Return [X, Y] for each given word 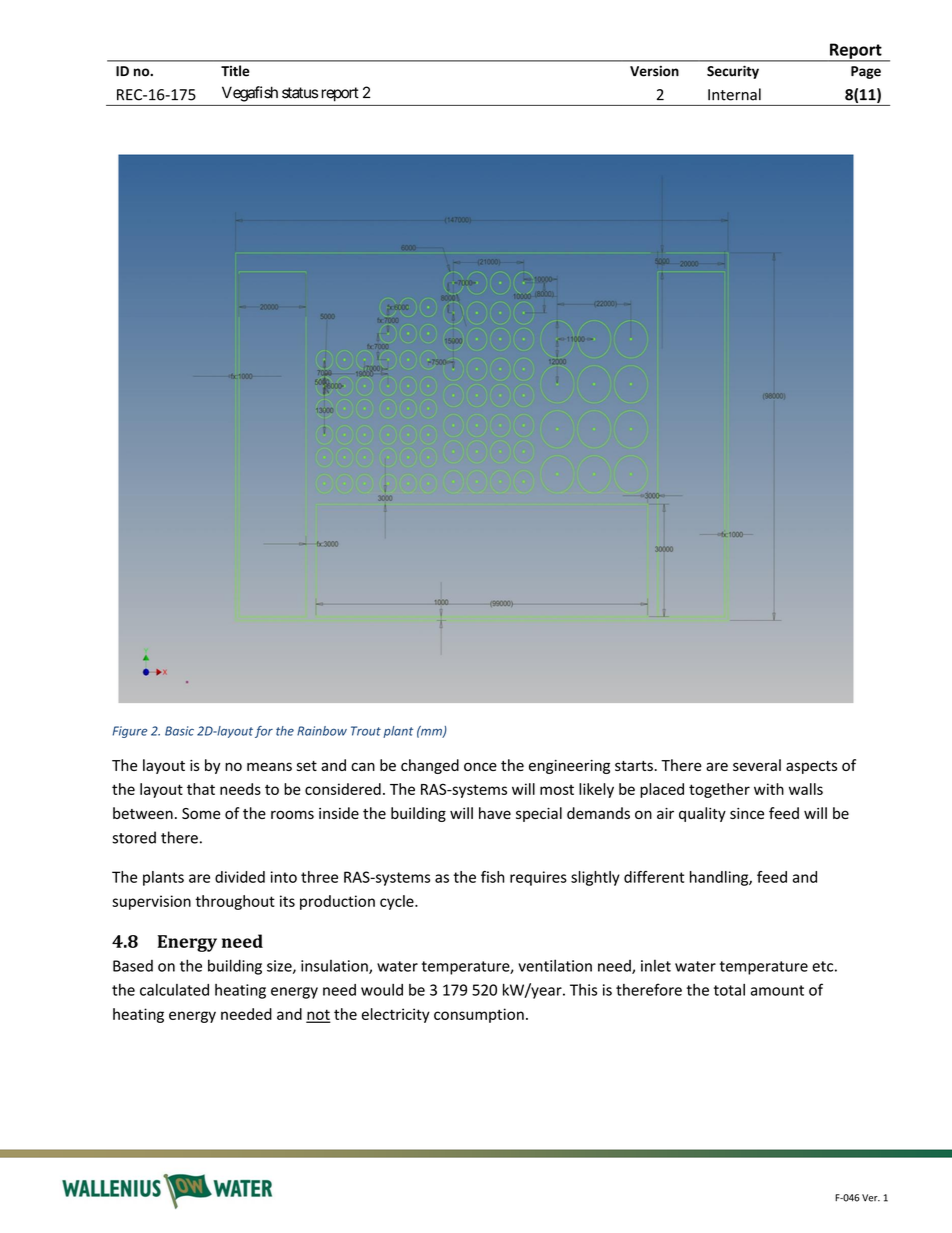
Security [733, 72]
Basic [179, 731]
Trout [366, 731]
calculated [174, 990]
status [300, 93]
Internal [734, 94]
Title [235, 71]
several [757, 765]
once [480, 766]
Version [654, 71]
